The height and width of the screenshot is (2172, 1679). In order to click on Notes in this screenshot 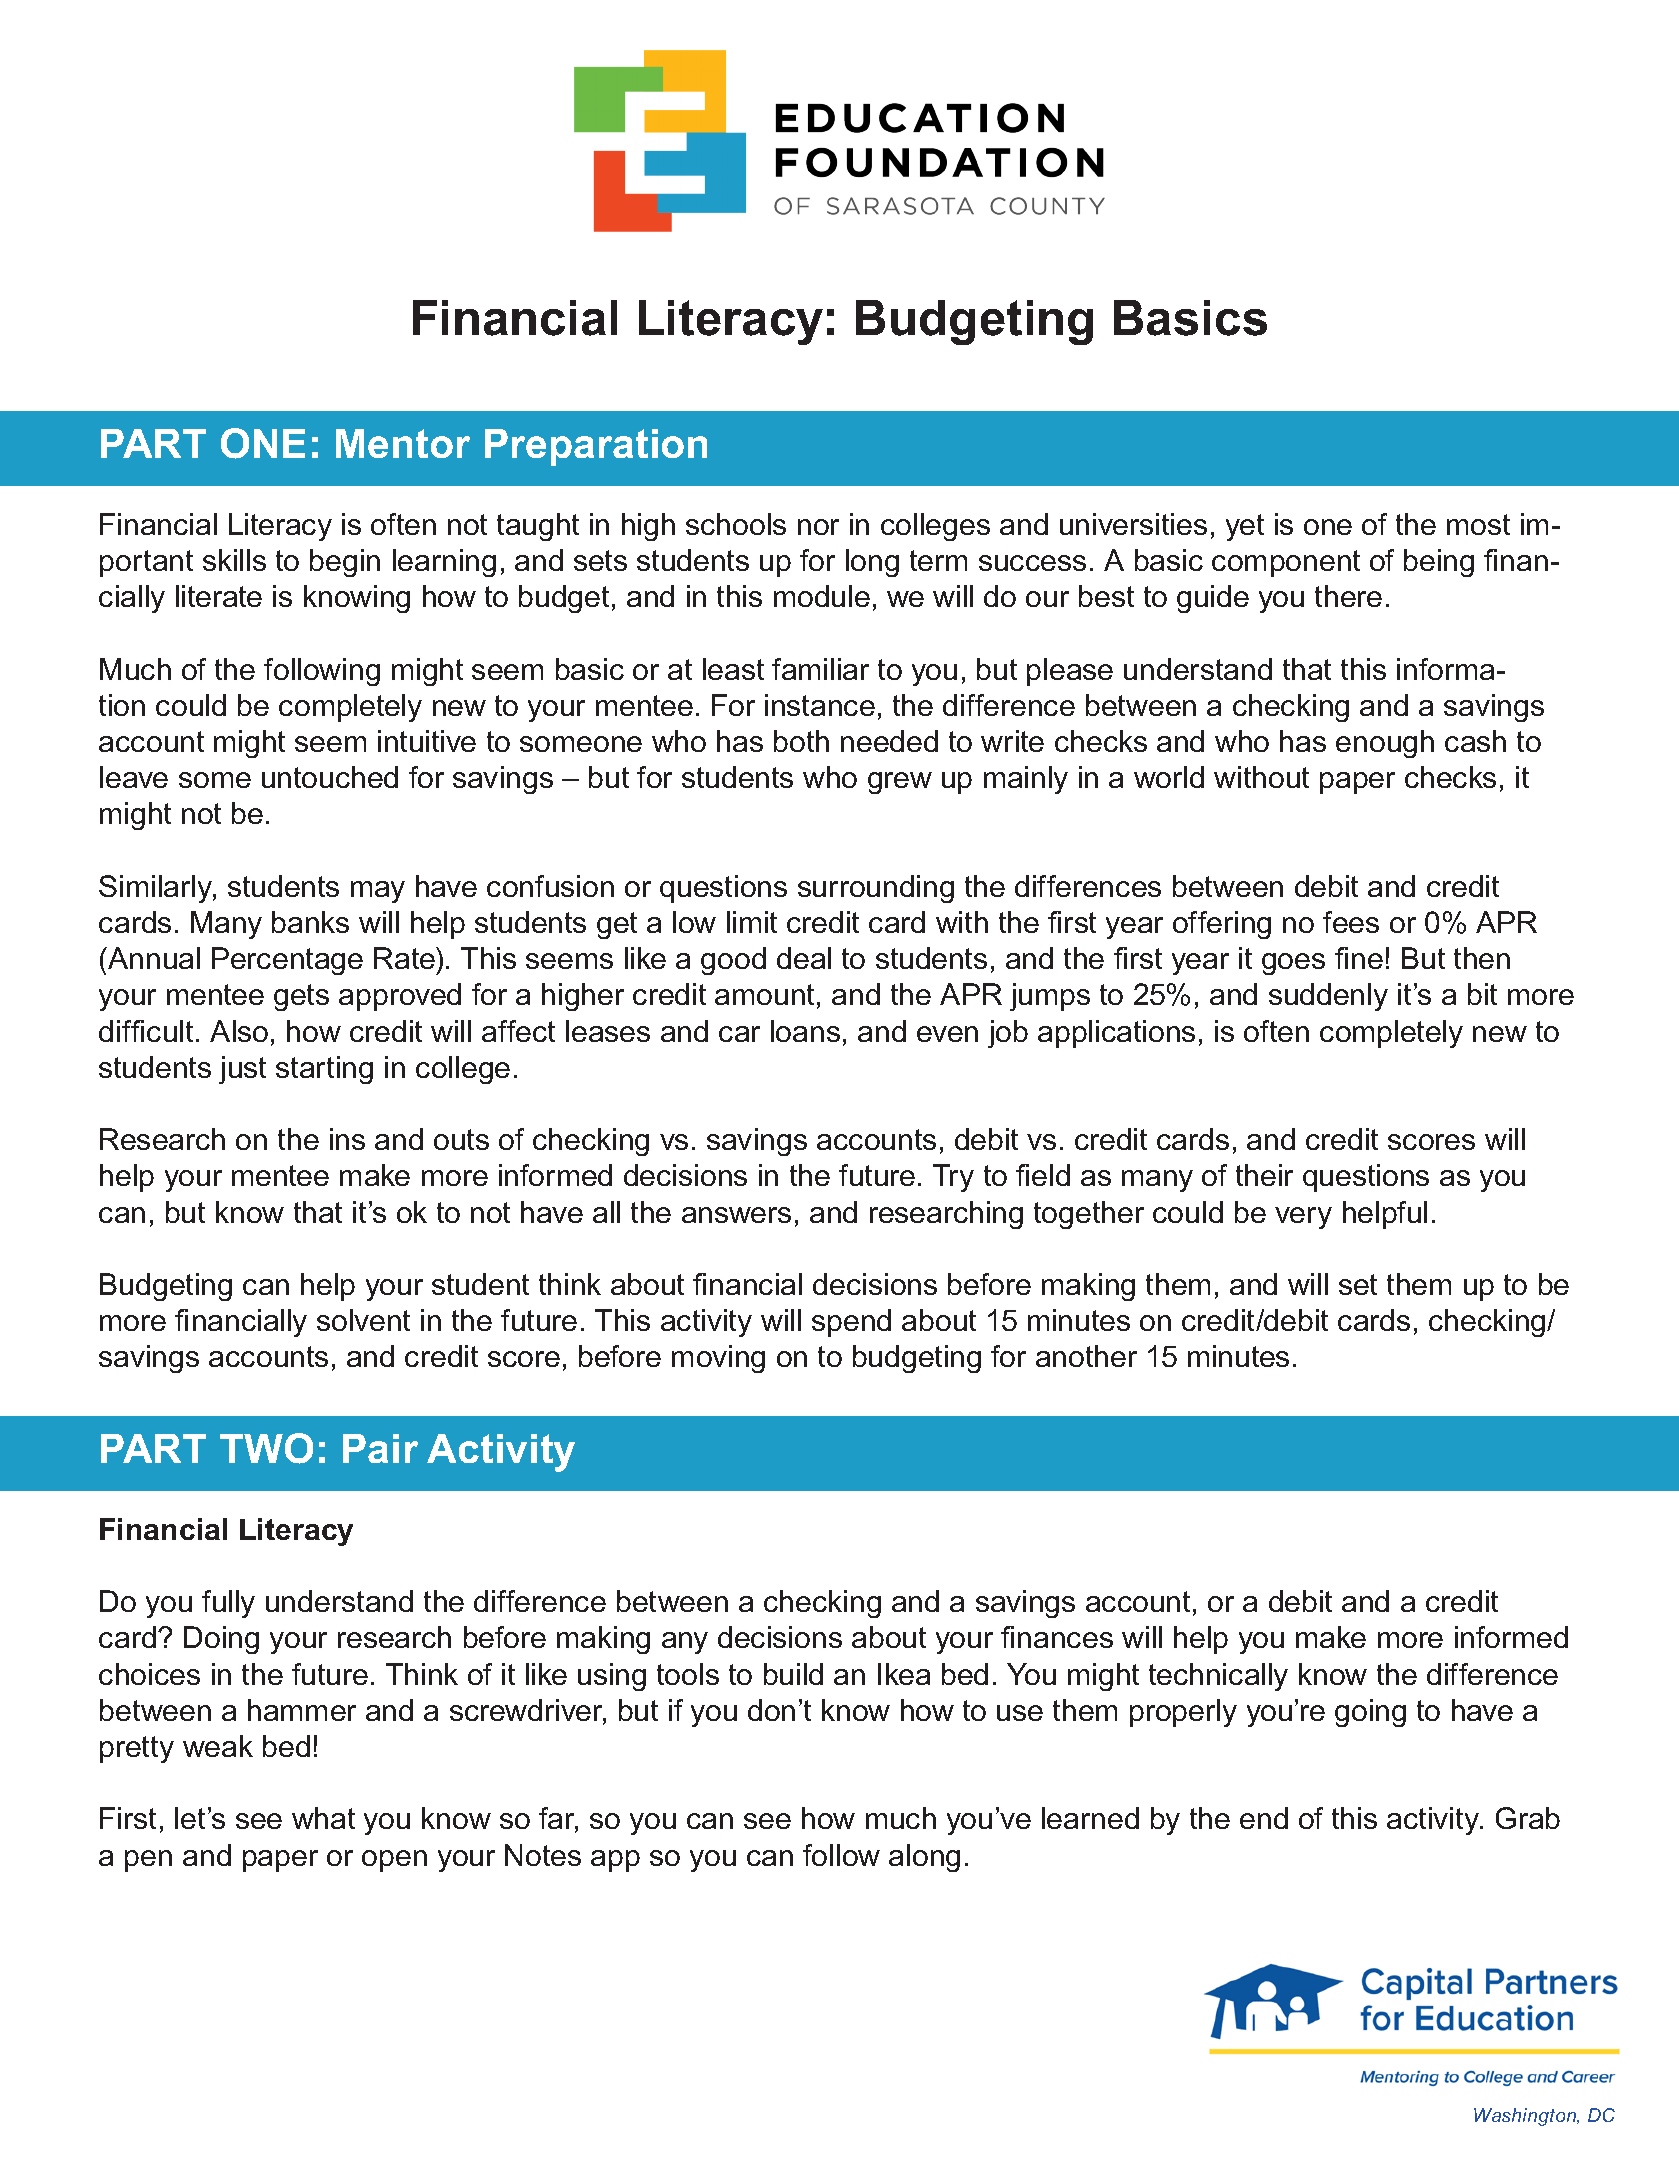, I will do `click(543, 1855)`.
